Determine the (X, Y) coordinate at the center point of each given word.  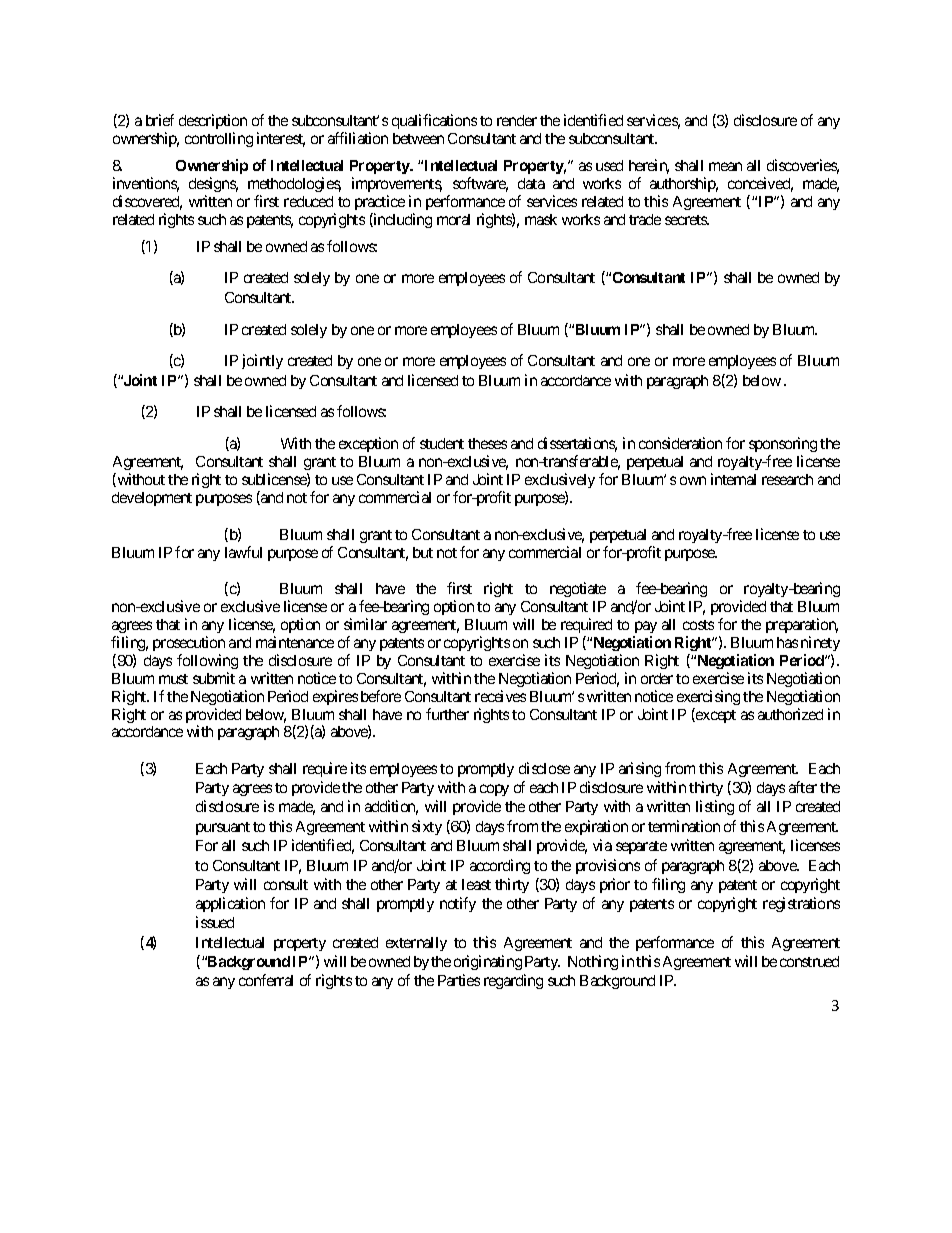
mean (725, 166)
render (517, 120)
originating (488, 962)
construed (809, 961)
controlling (219, 139)
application (230, 904)
